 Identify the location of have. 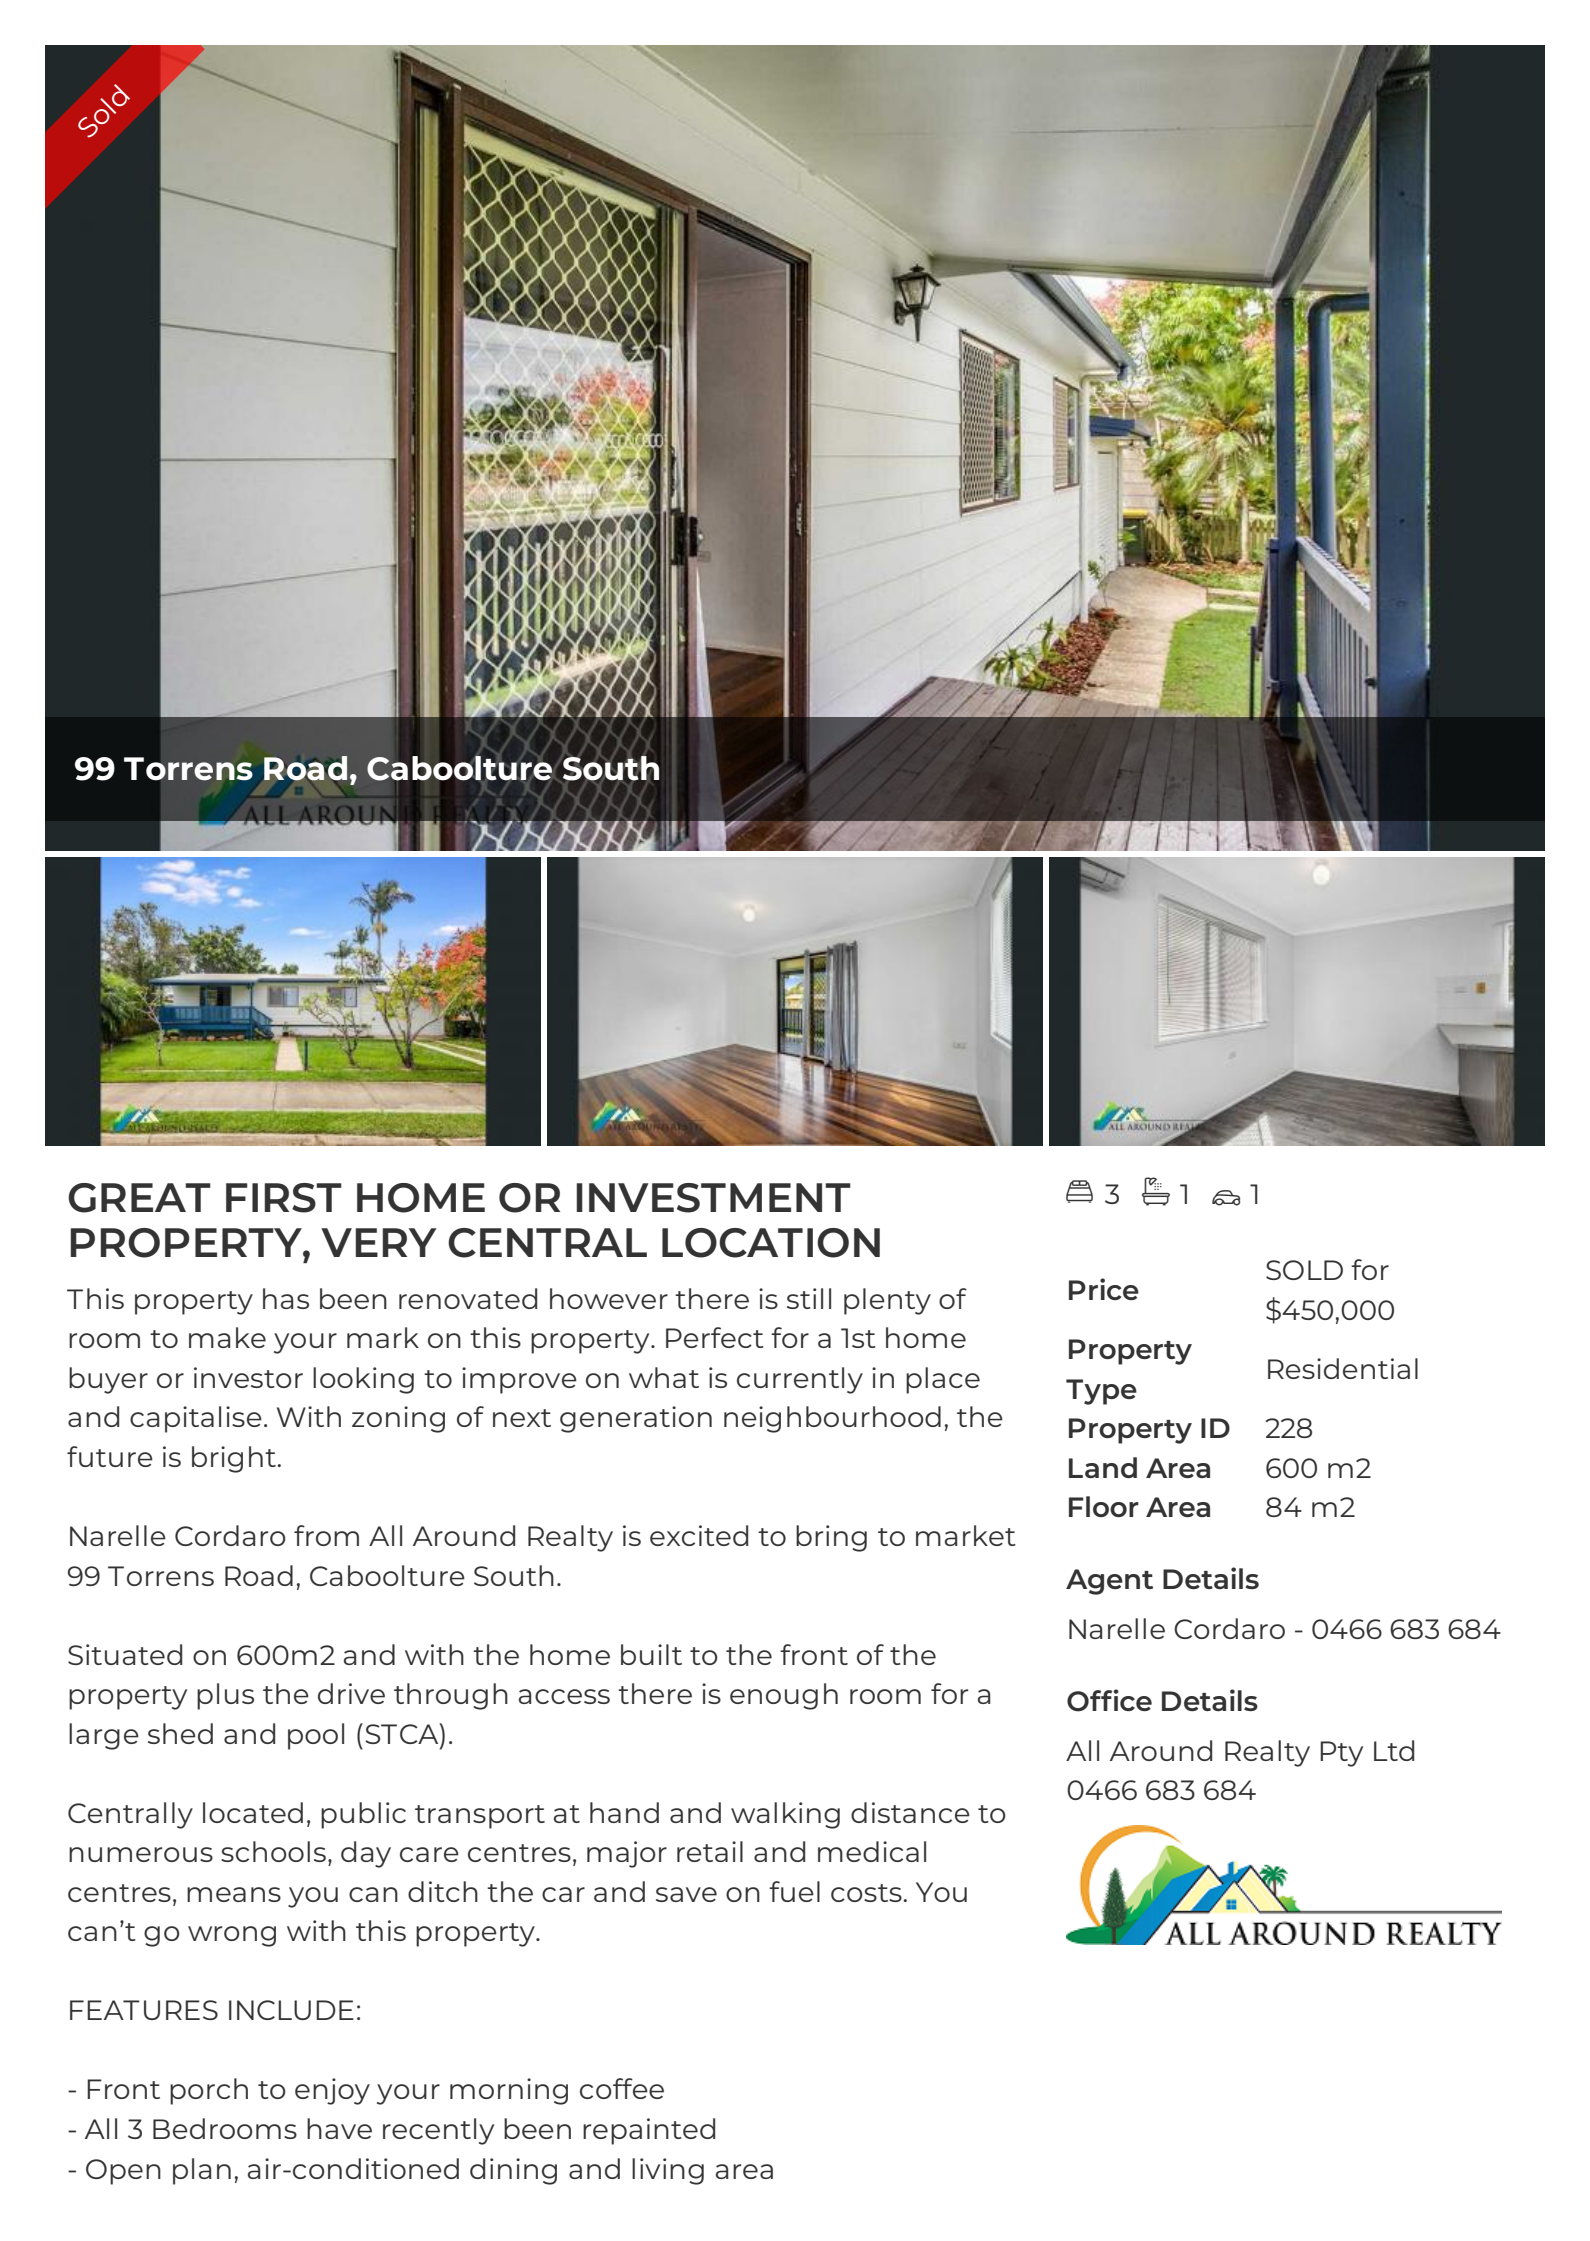
(339, 2128).
